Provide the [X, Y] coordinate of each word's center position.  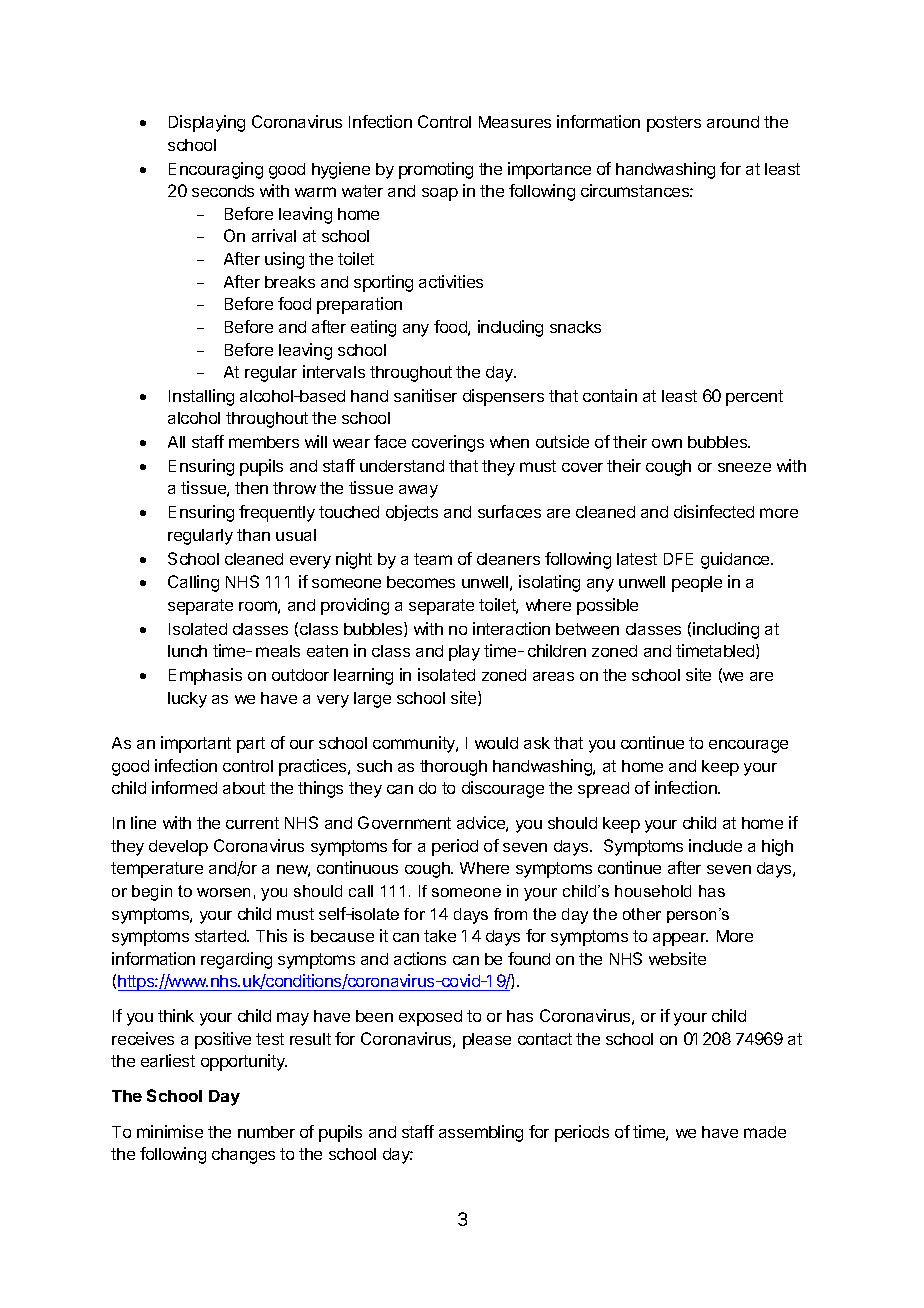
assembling [481, 1133]
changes [243, 1156]
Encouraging [216, 170]
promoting [436, 170]
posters [674, 124]
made [765, 1132]
